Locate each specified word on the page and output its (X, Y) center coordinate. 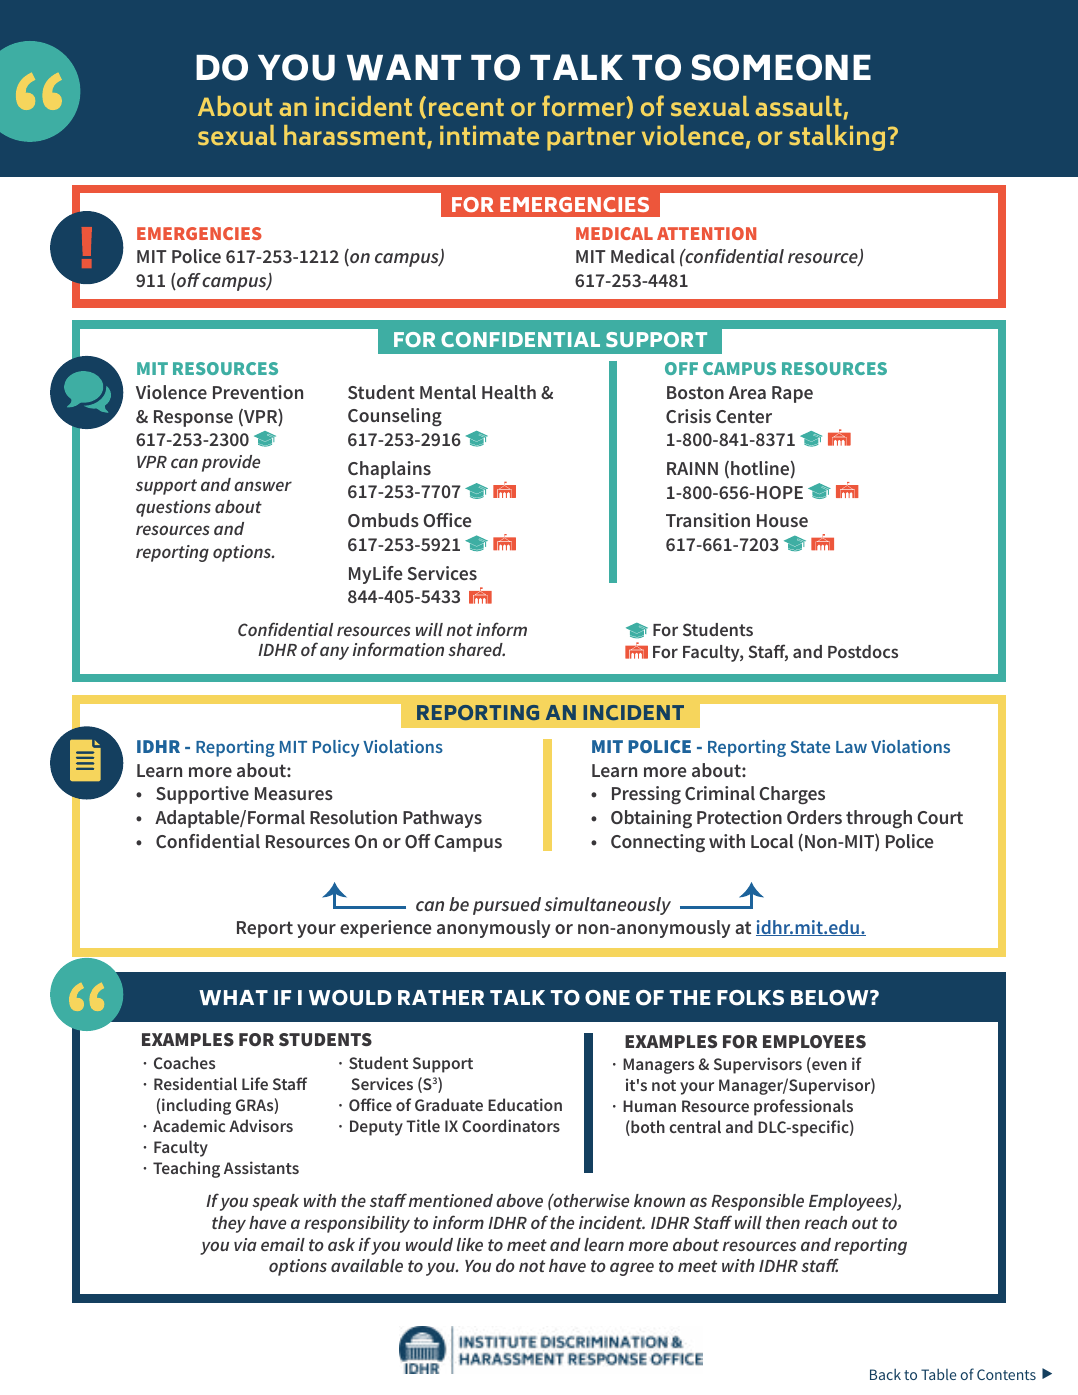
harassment (356, 137)
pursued (507, 906)
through (879, 819)
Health (509, 392)
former (584, 106)
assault (799, 107)
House (782, 520)
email (283, 1244)
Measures (294, 793)
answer (263, 486)
